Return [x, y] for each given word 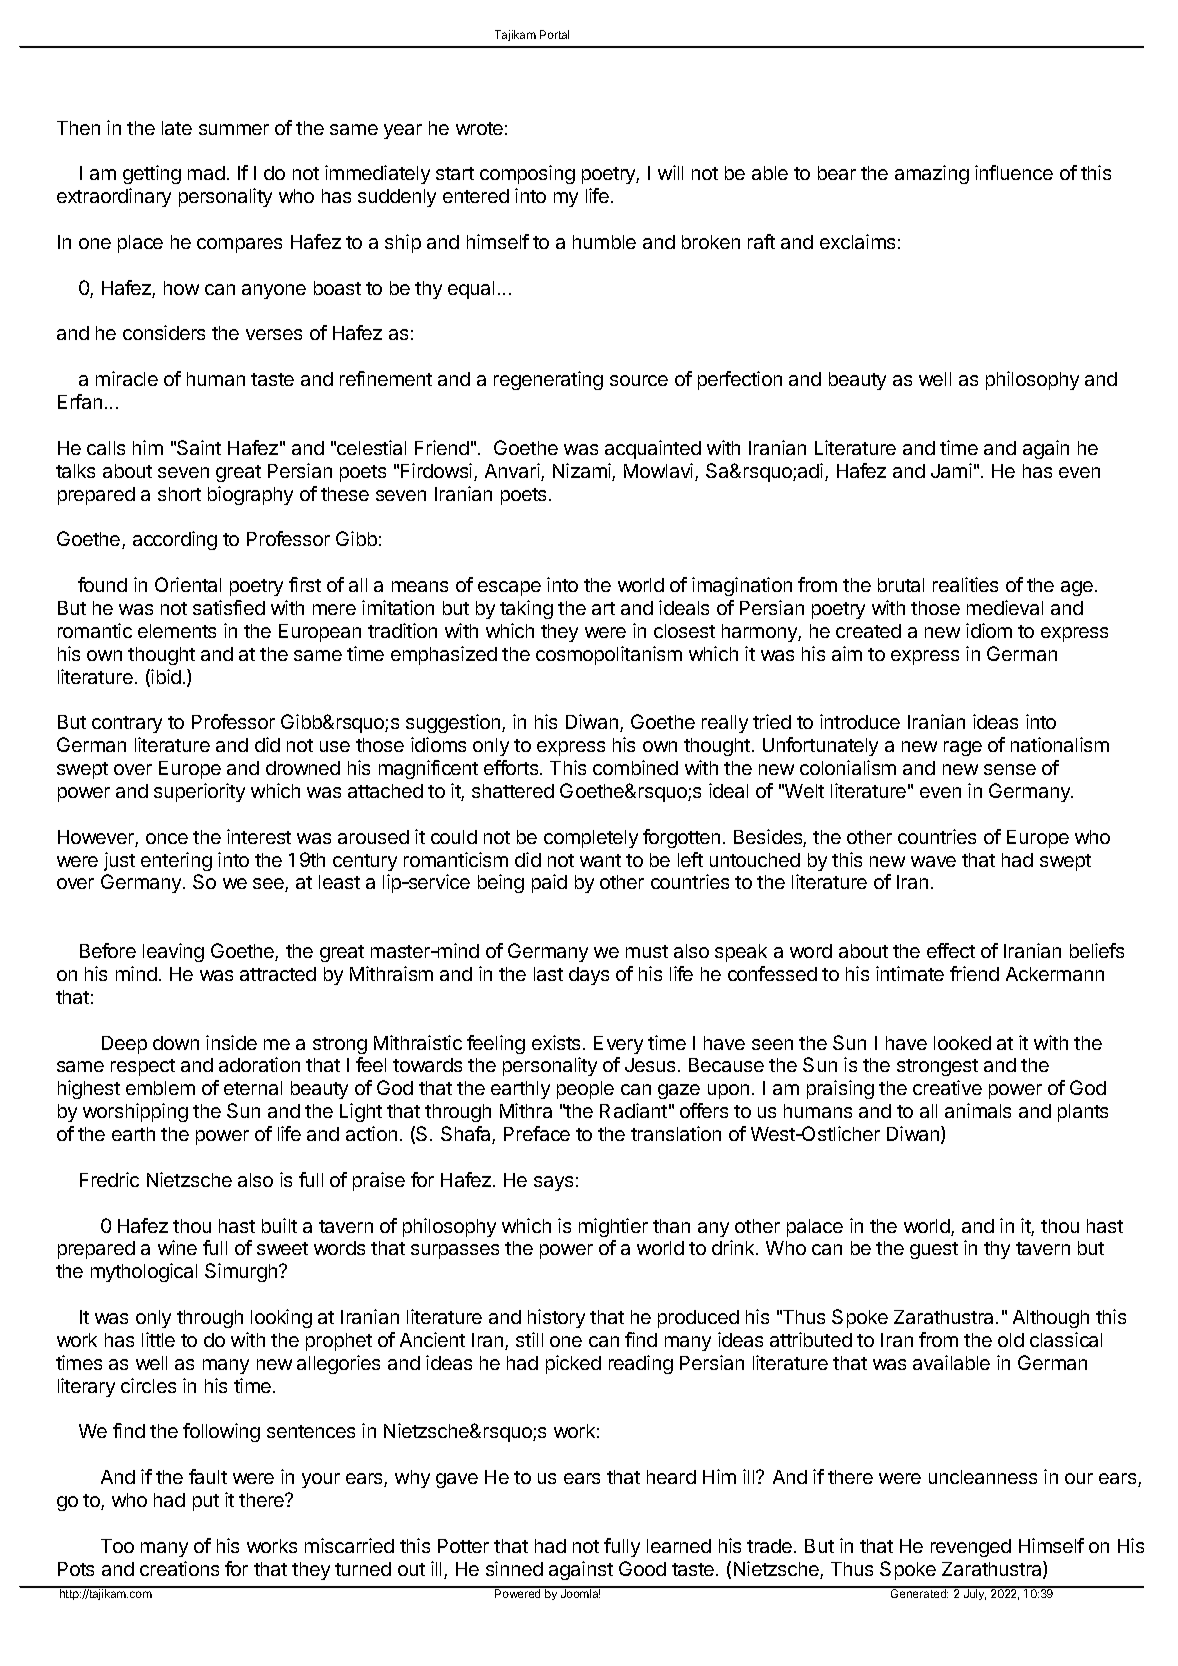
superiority [199, 792]
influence [1014, 172]
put [206, 1502]
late [177, 128]
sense [1010, 769]
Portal [554, 34]
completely [591, 839]
